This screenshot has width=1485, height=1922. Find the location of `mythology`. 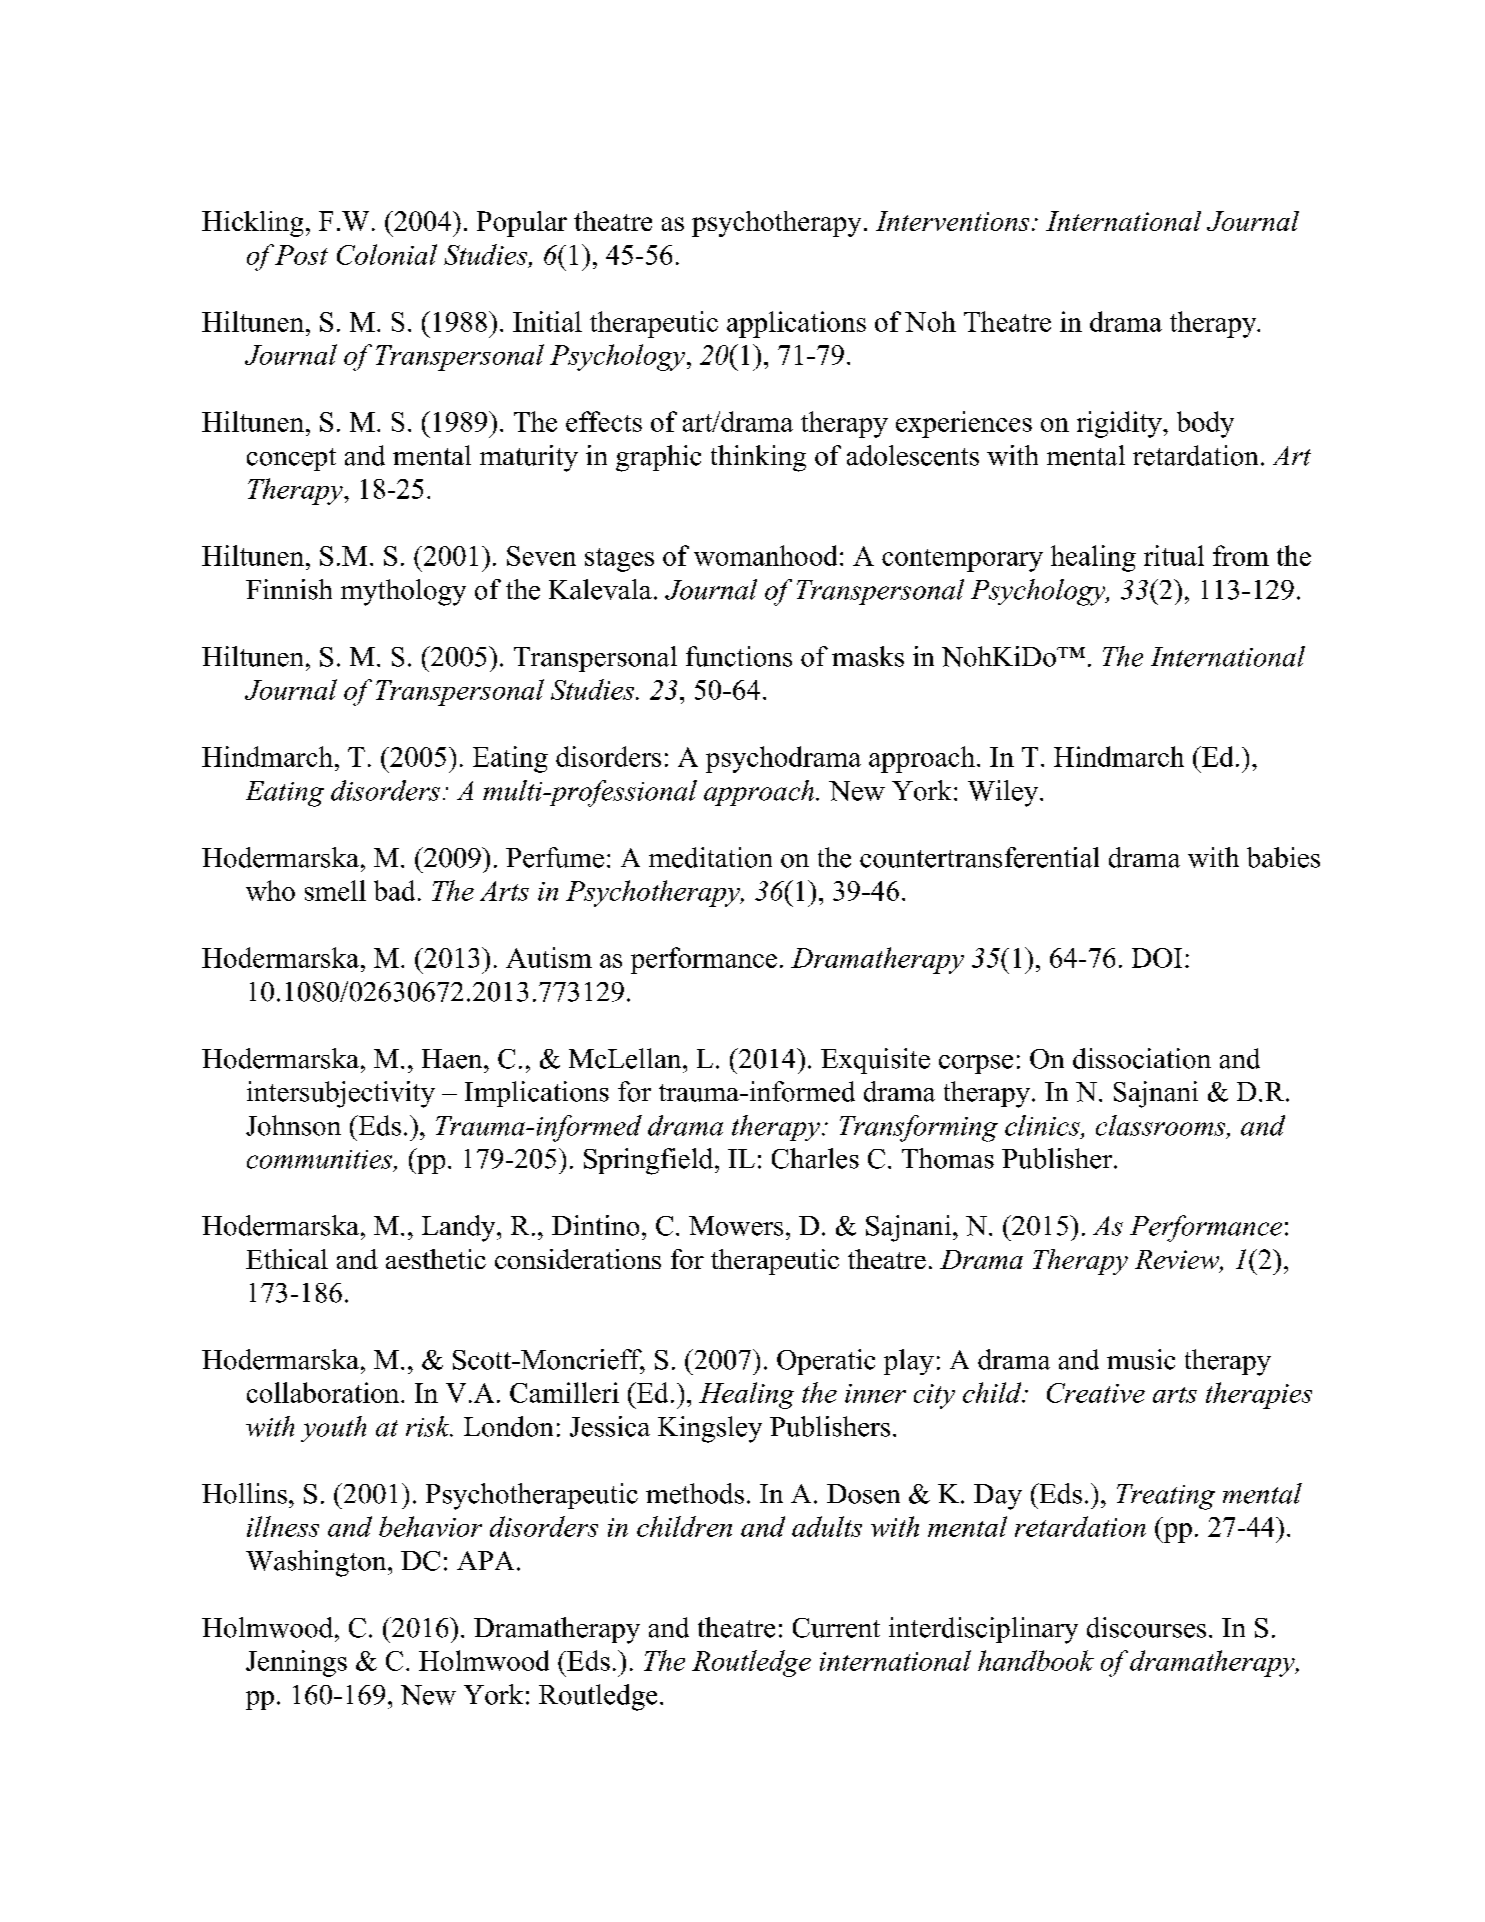

mythology is located at coordinates (403, 592).
